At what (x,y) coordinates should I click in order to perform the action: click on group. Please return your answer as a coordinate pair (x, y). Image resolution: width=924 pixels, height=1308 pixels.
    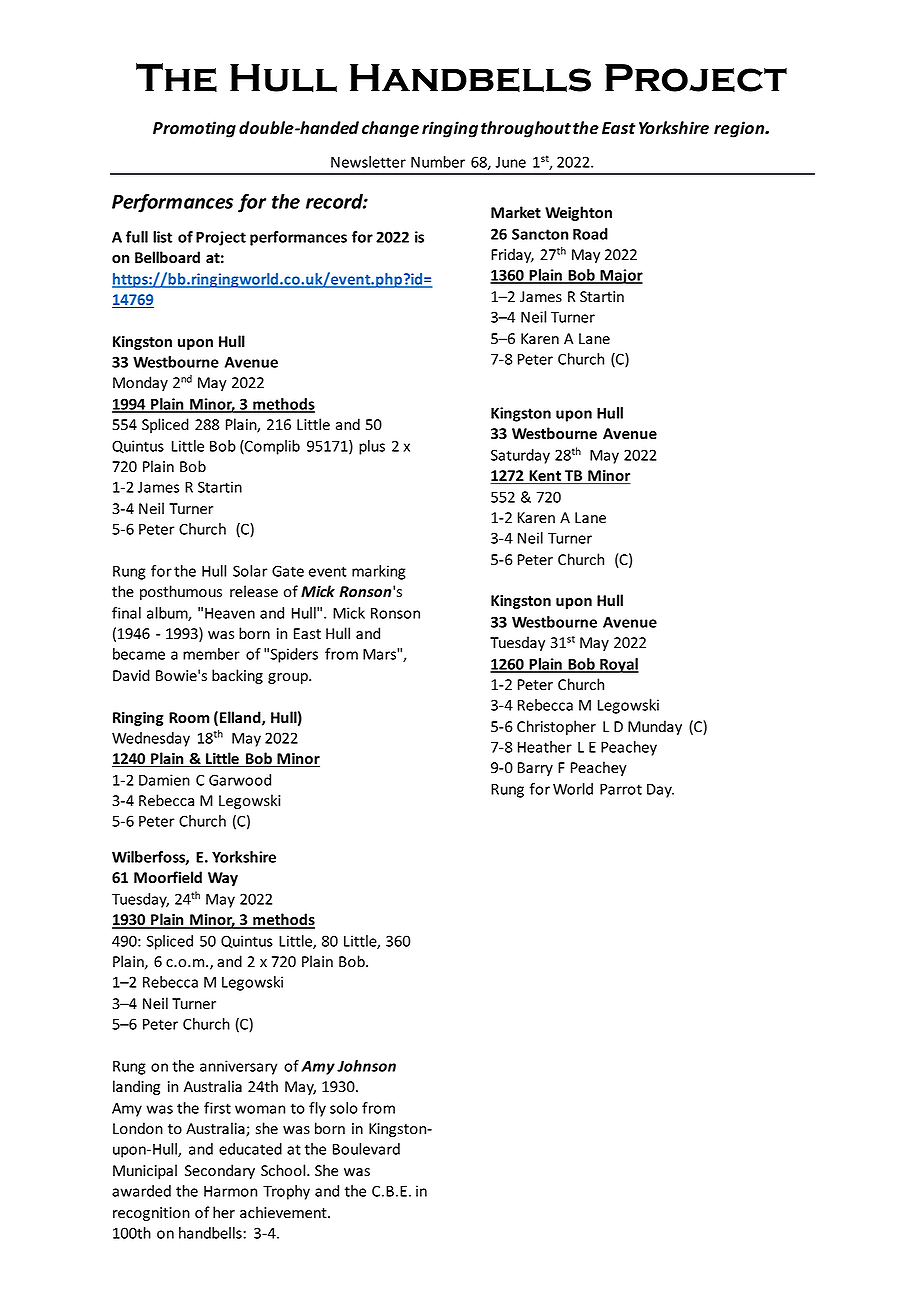
    Looking at the image, I should click on (289, 678).
